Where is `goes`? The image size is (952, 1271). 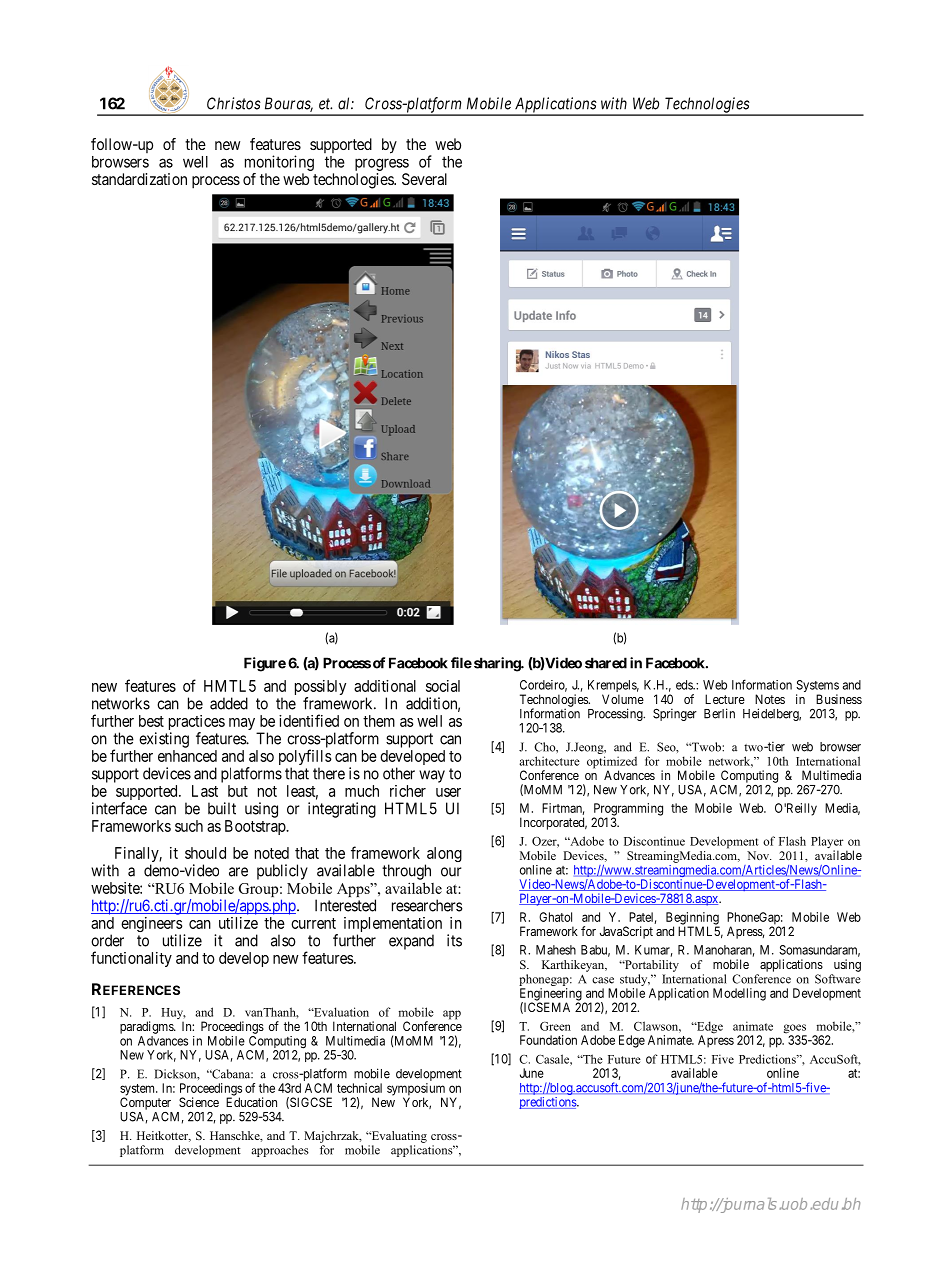
goes is located at coordinates (795, 1030).
